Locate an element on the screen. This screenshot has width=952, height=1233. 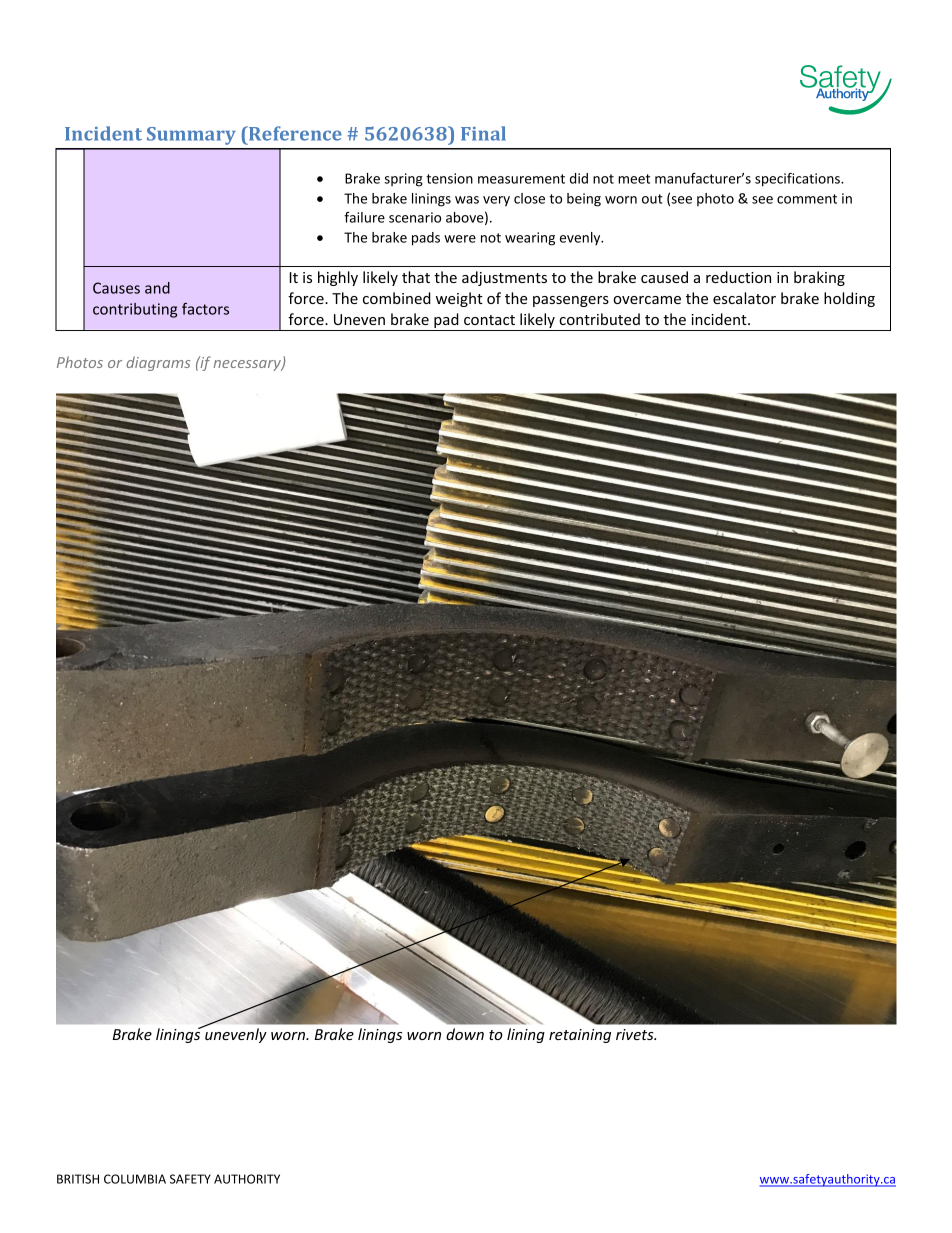
rivets is located at coordinates (636, 1034).
